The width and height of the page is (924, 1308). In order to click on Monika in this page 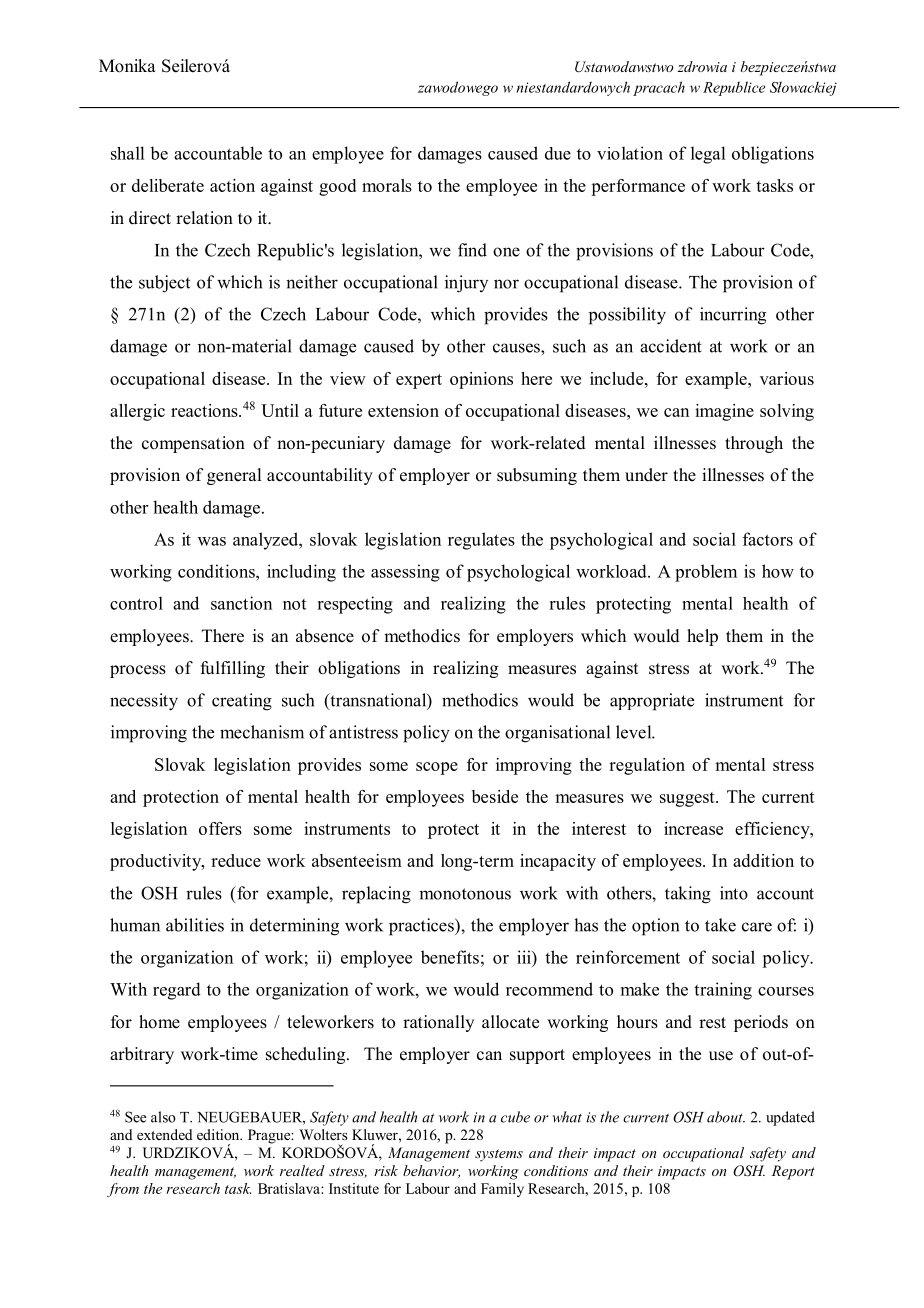, I will do `click(127, 66)`.
